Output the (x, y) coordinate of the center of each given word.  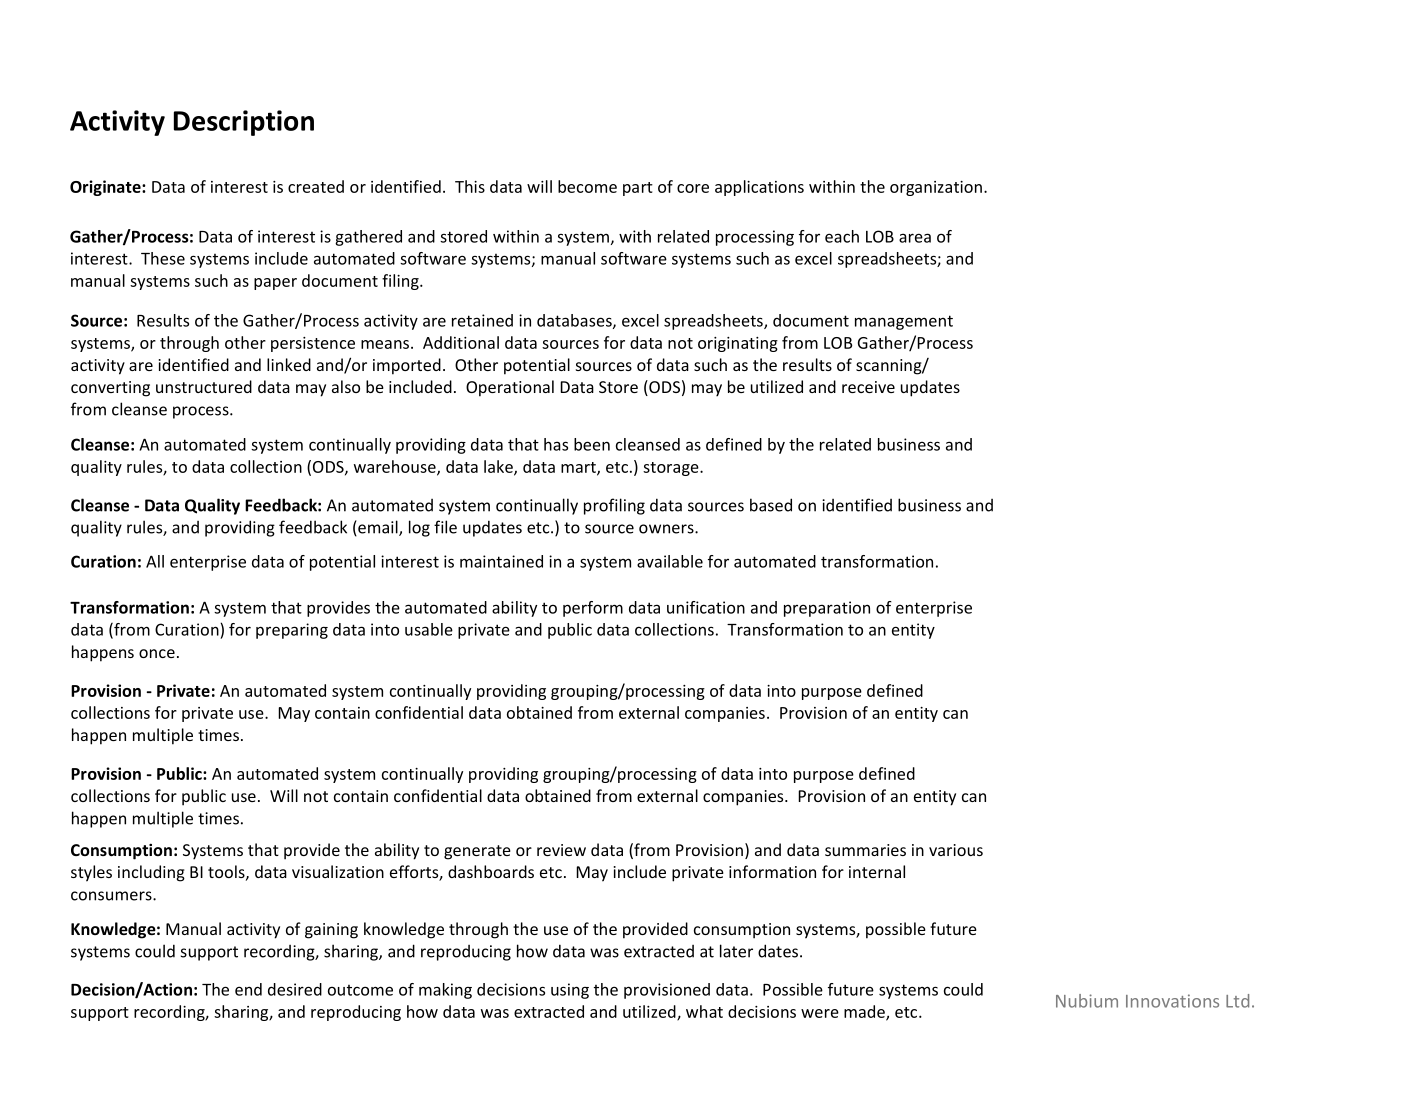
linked (289, 364)
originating (738, 344)
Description (244, 123)
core (693, 188)
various (956, 850)
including (151, 873)
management (904, 322)
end (248, 989)
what (704, 1011)
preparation (827, 609)
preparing (292, 631)
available (670, 561)
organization (936, 188)
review (561, 850)
